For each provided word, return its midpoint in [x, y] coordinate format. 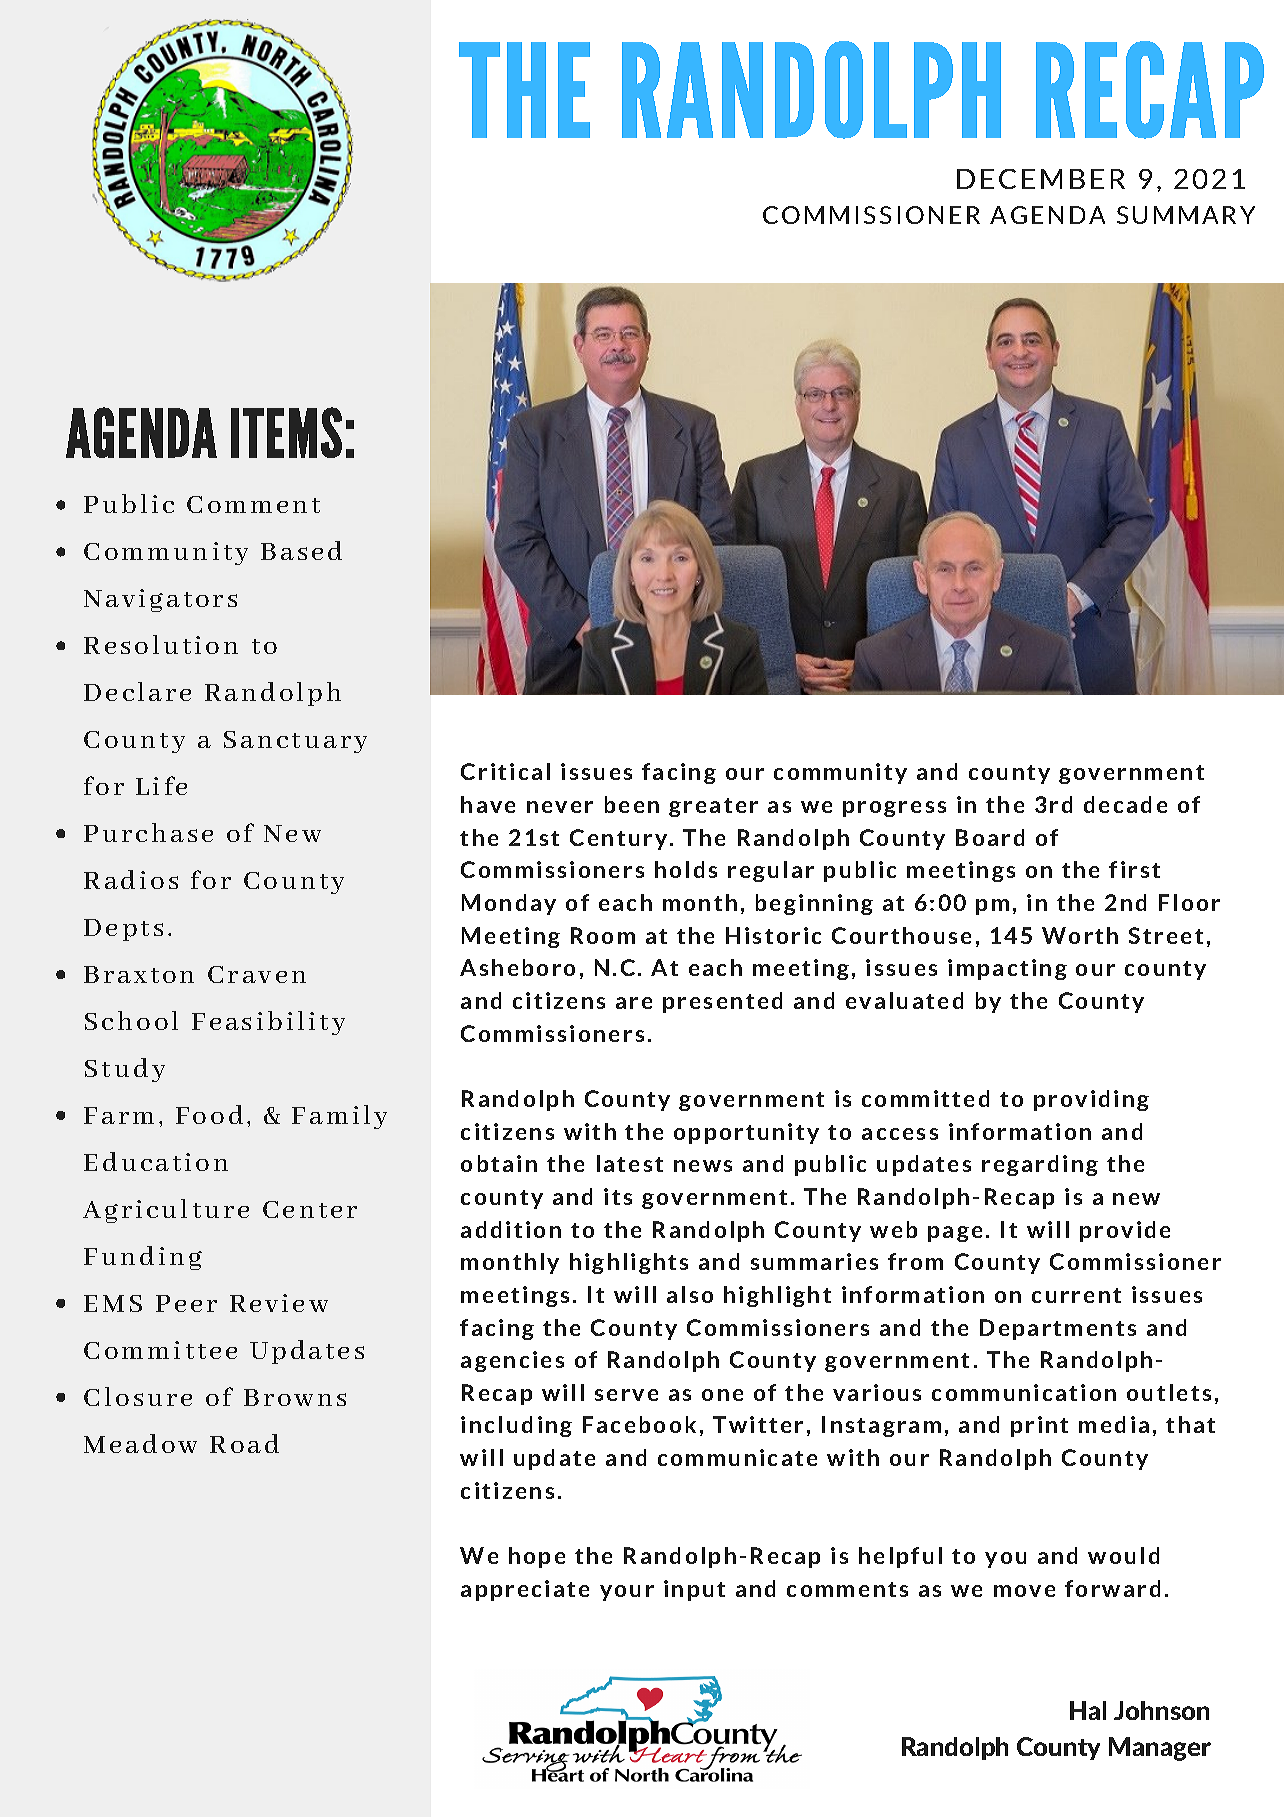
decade [1125, 804]
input [694, 1590]
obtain [499, 1163]
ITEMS [286, 432]
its [618, 1196]
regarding [1040, 1165]
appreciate [525, 1590]
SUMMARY [1186, 215]
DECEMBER [1041, 179]
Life [161, 785]
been [632, 804]
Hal [1088, 1710]
